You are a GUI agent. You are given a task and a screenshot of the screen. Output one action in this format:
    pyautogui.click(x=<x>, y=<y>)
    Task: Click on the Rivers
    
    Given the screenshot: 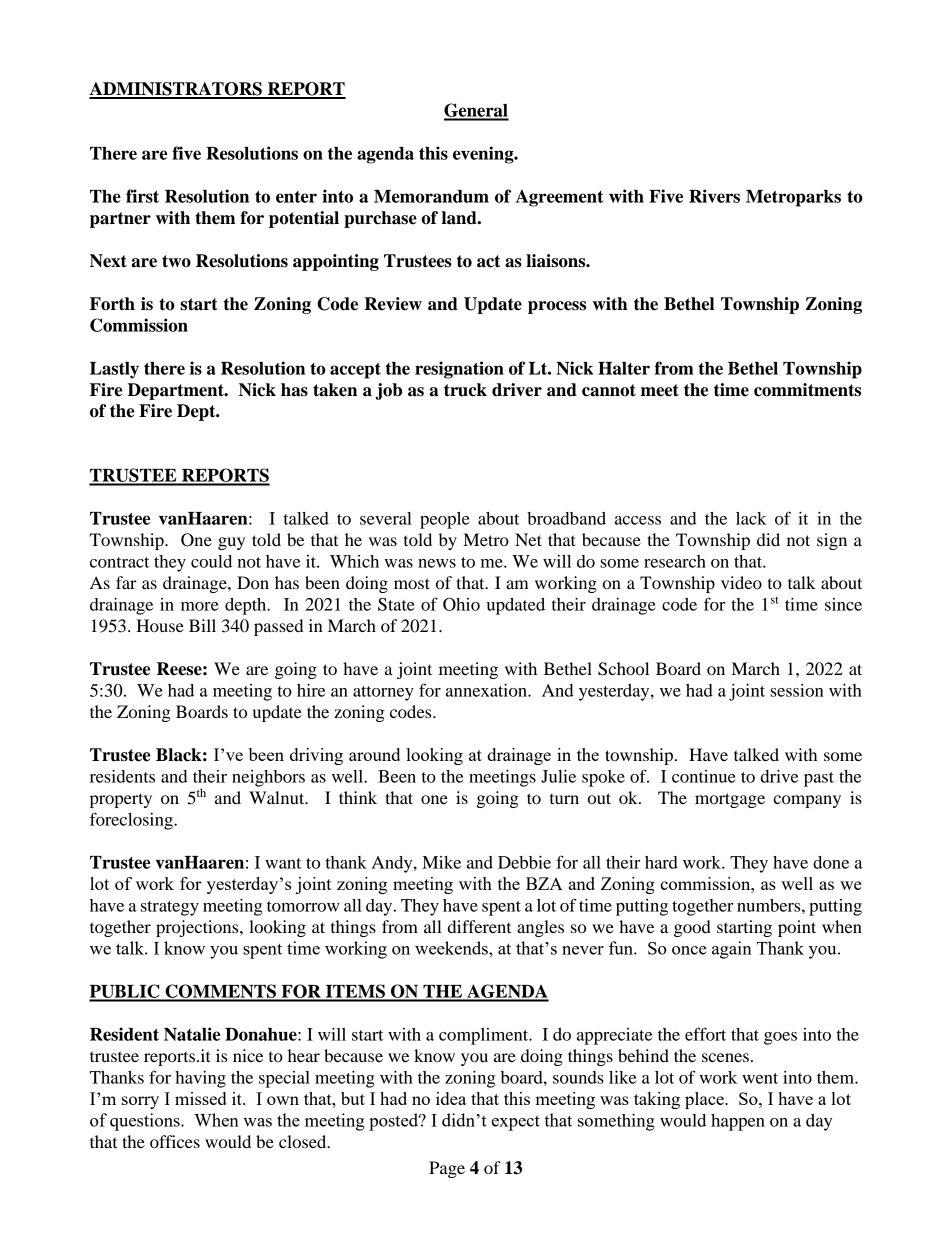 What is the action you would take?
    pyautogui.click(x=714, y=196)
